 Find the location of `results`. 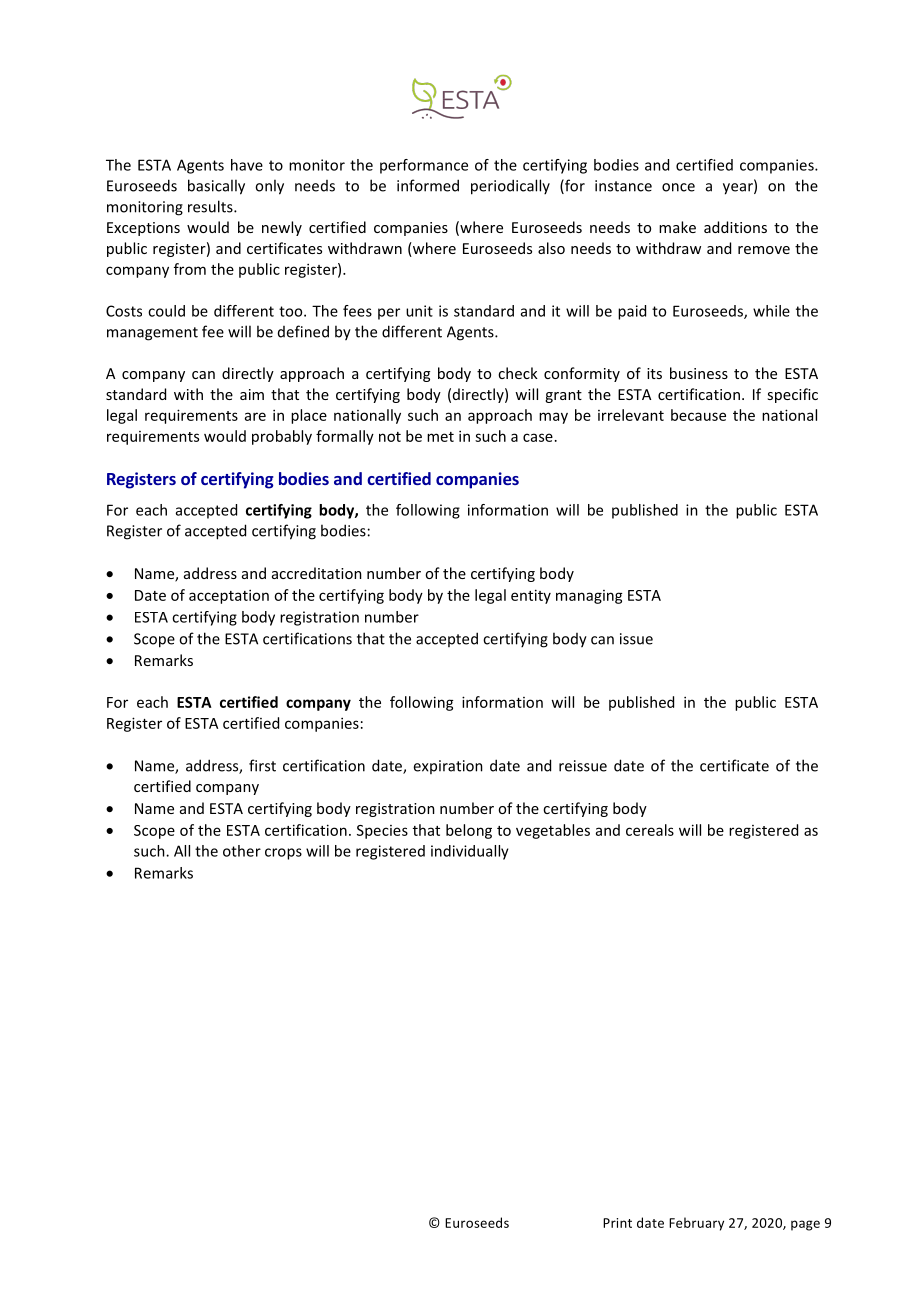

results is located at coordinates (211, 206).
